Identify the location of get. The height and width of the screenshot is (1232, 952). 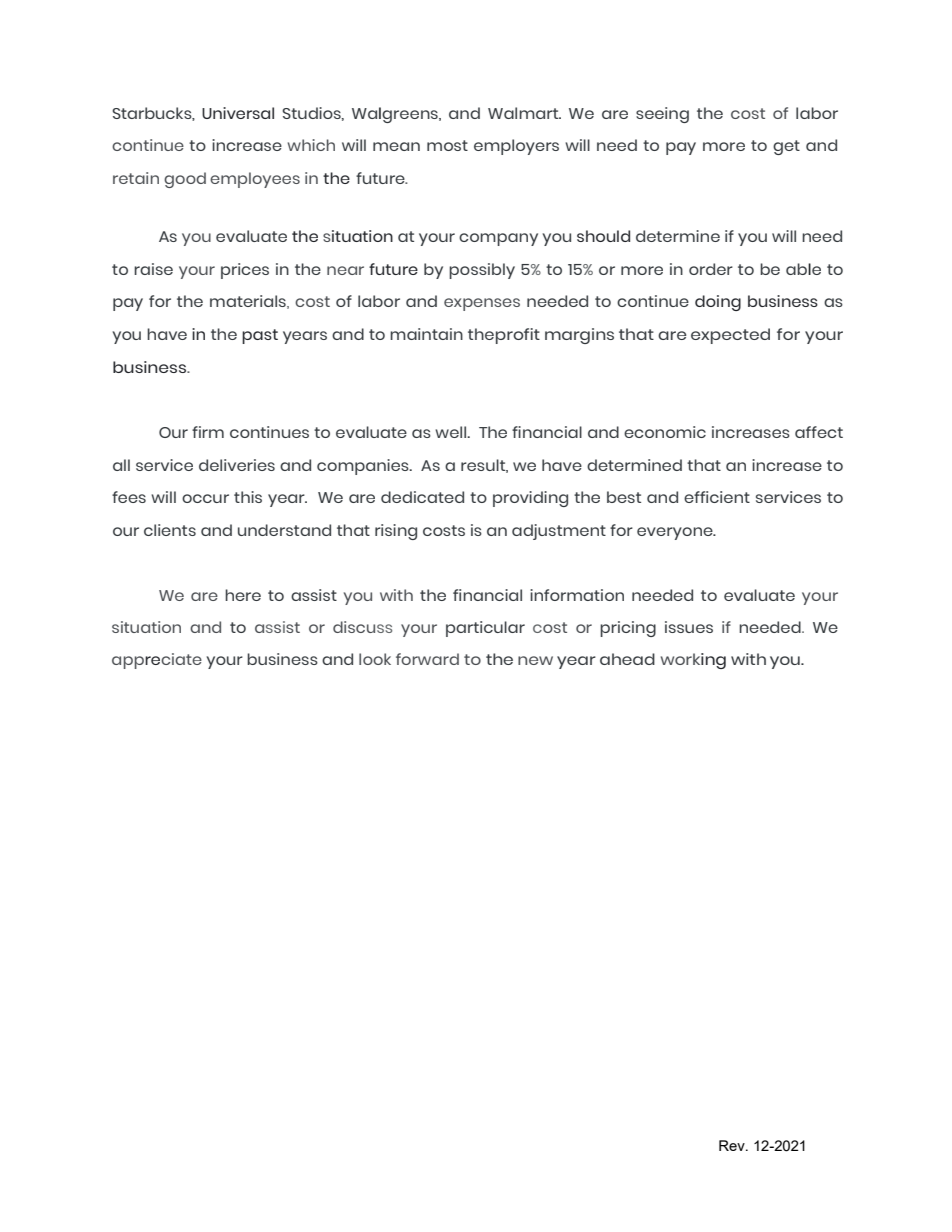
(786, 147).
